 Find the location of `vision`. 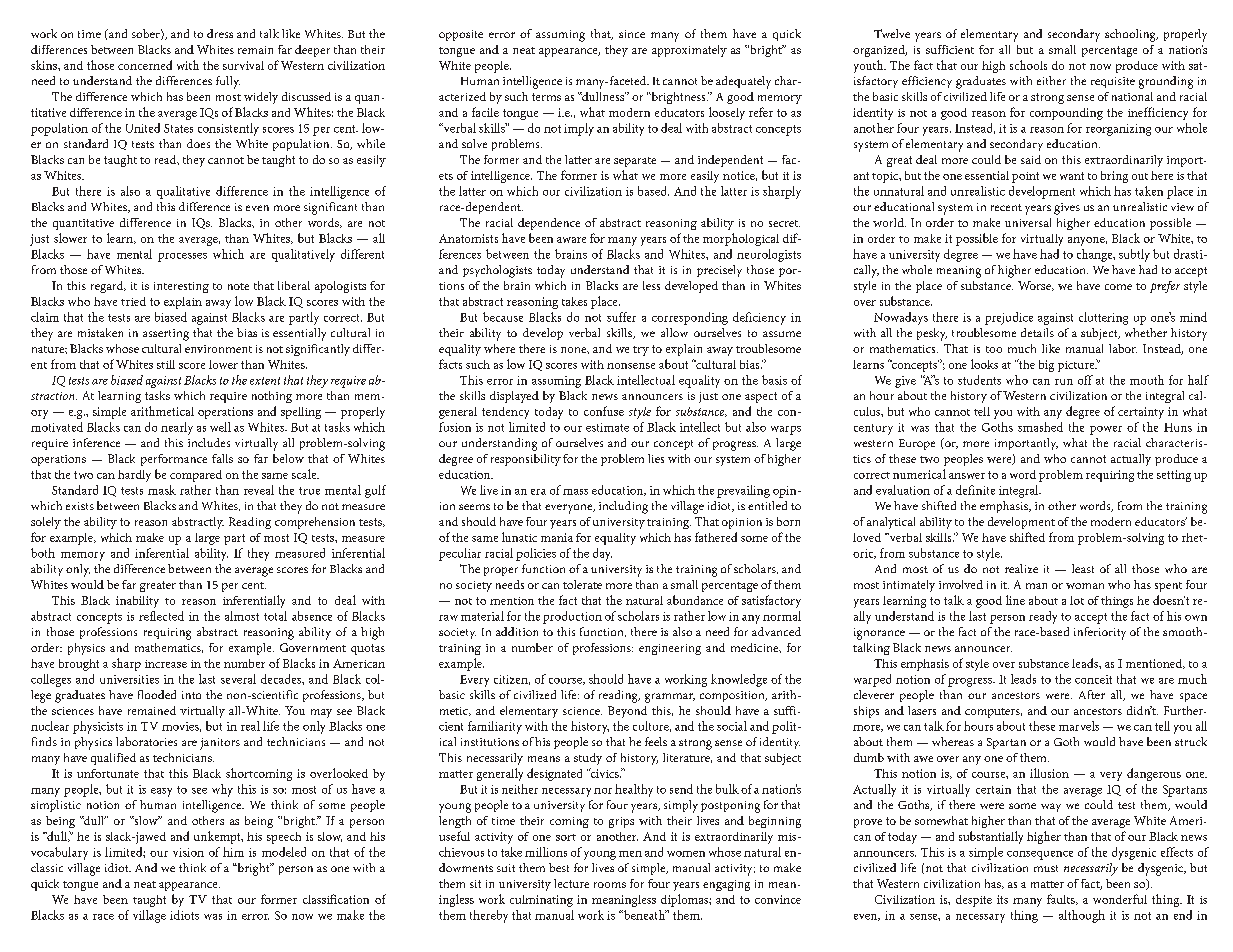

vision is located at coordinates (188, 852).
